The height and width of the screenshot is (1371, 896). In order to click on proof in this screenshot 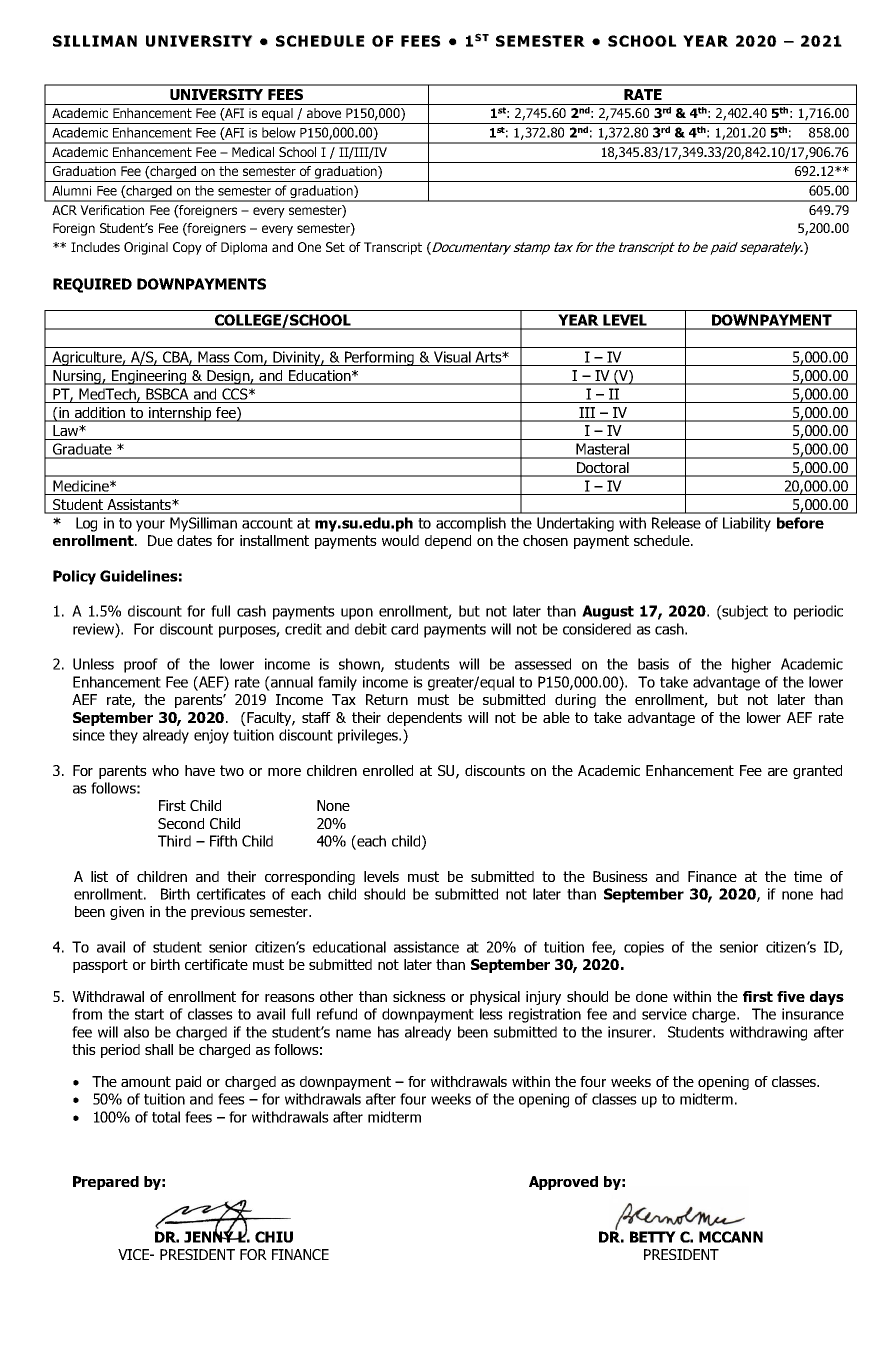, I will do `click(141, 665)`.
